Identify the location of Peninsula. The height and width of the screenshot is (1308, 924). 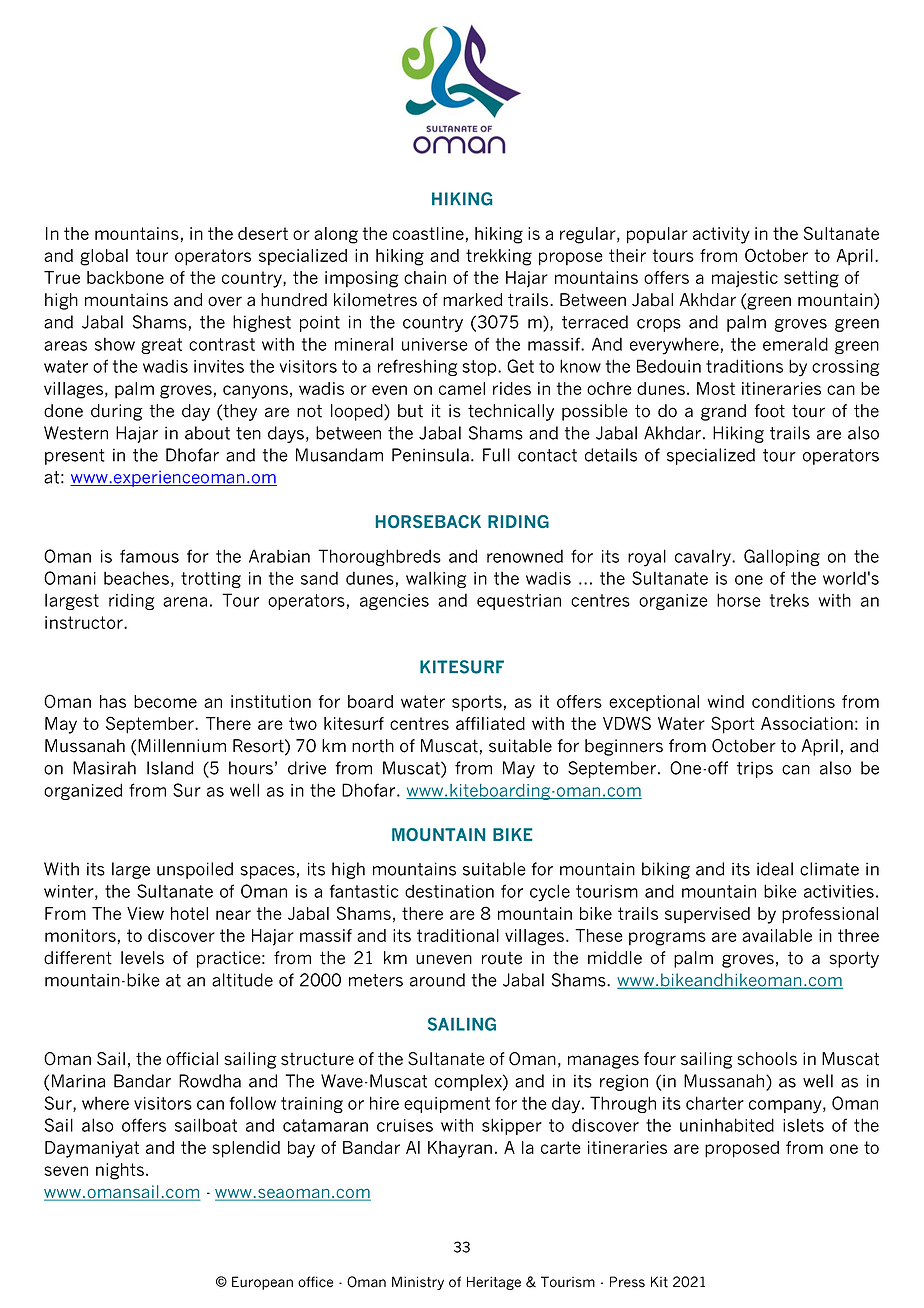
(430, 455).
